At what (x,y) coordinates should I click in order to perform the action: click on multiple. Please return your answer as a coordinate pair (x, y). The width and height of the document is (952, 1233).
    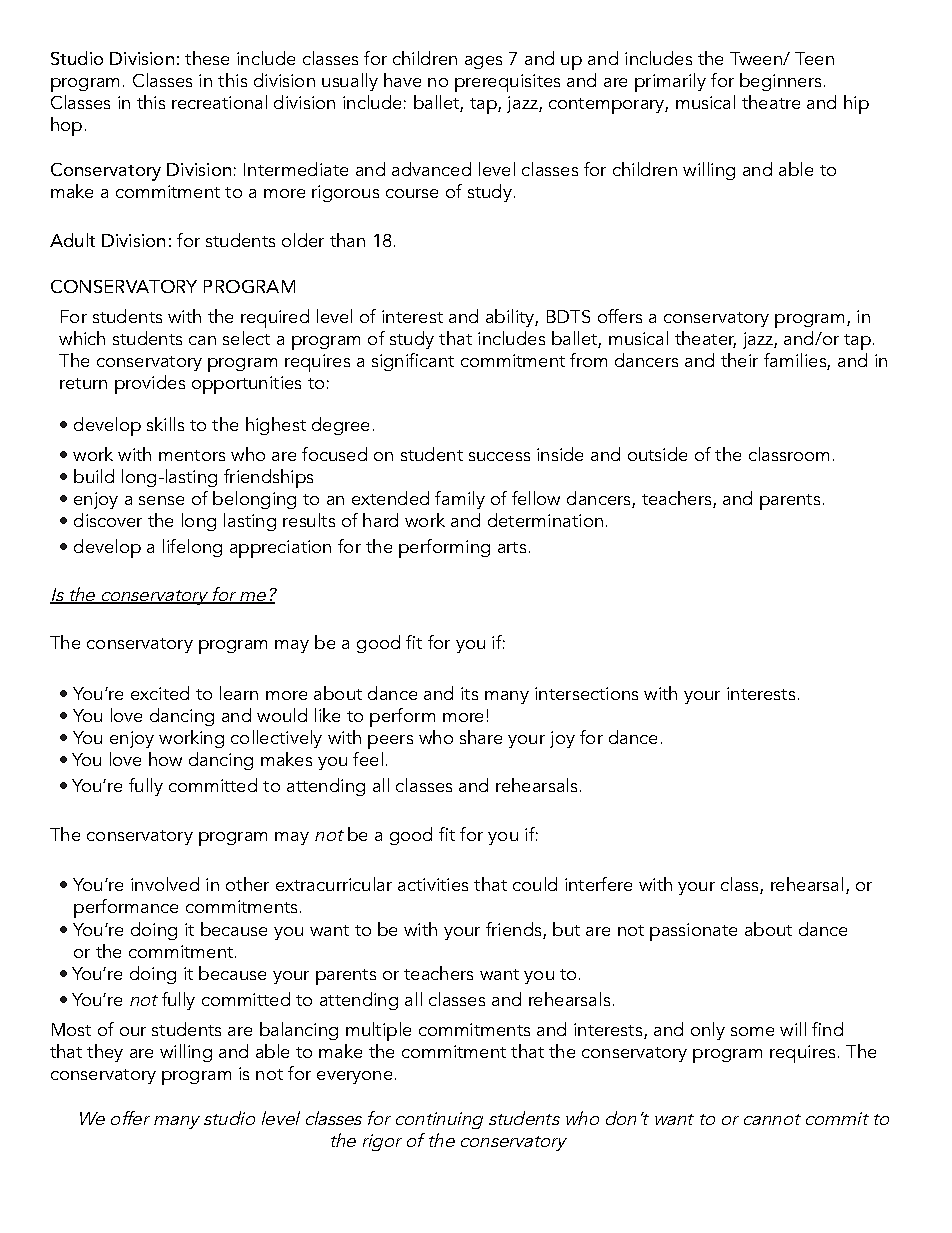
    Looking at the image, I should click on (378, 1031).
